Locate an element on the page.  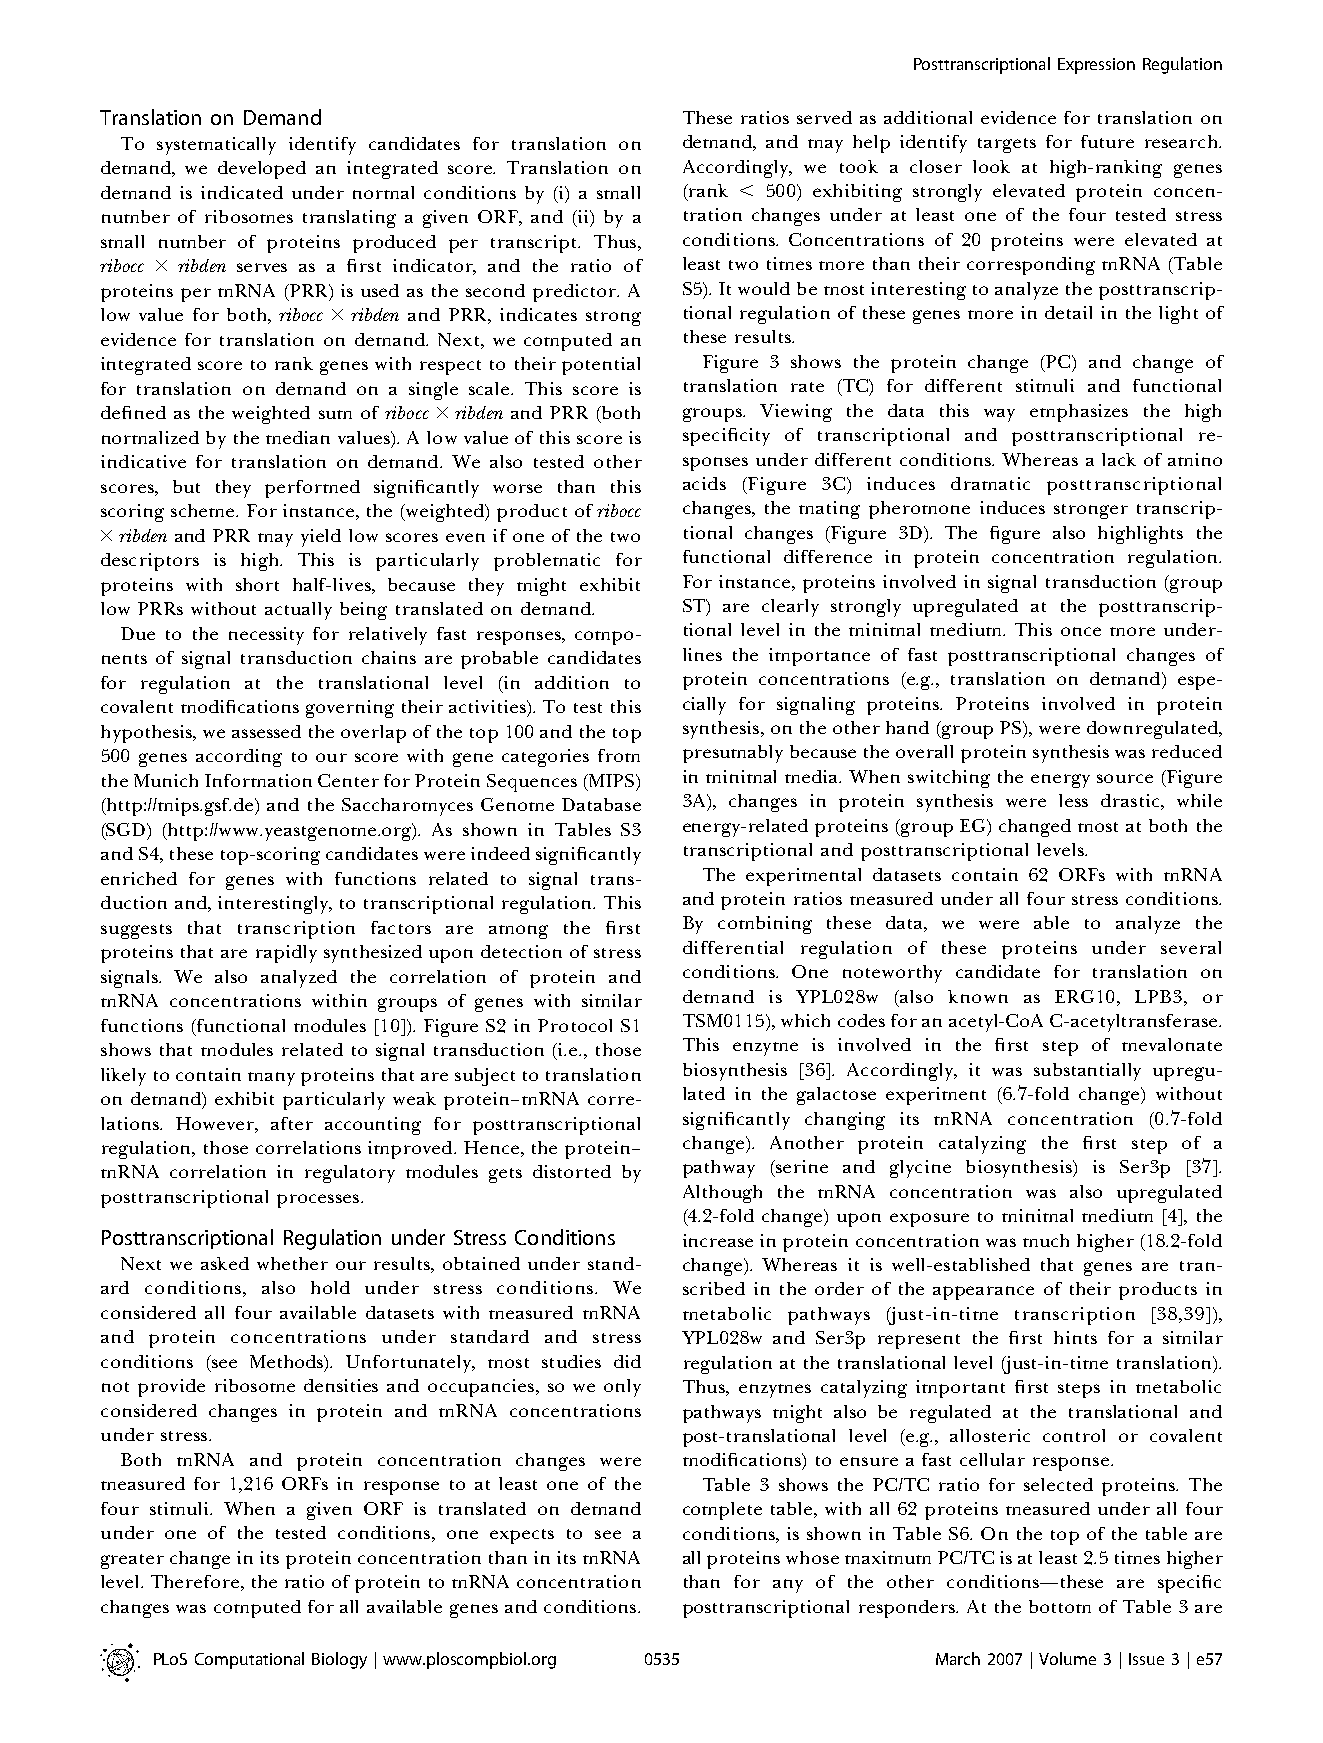
substantially is located at coordinates (1087, 1072).
